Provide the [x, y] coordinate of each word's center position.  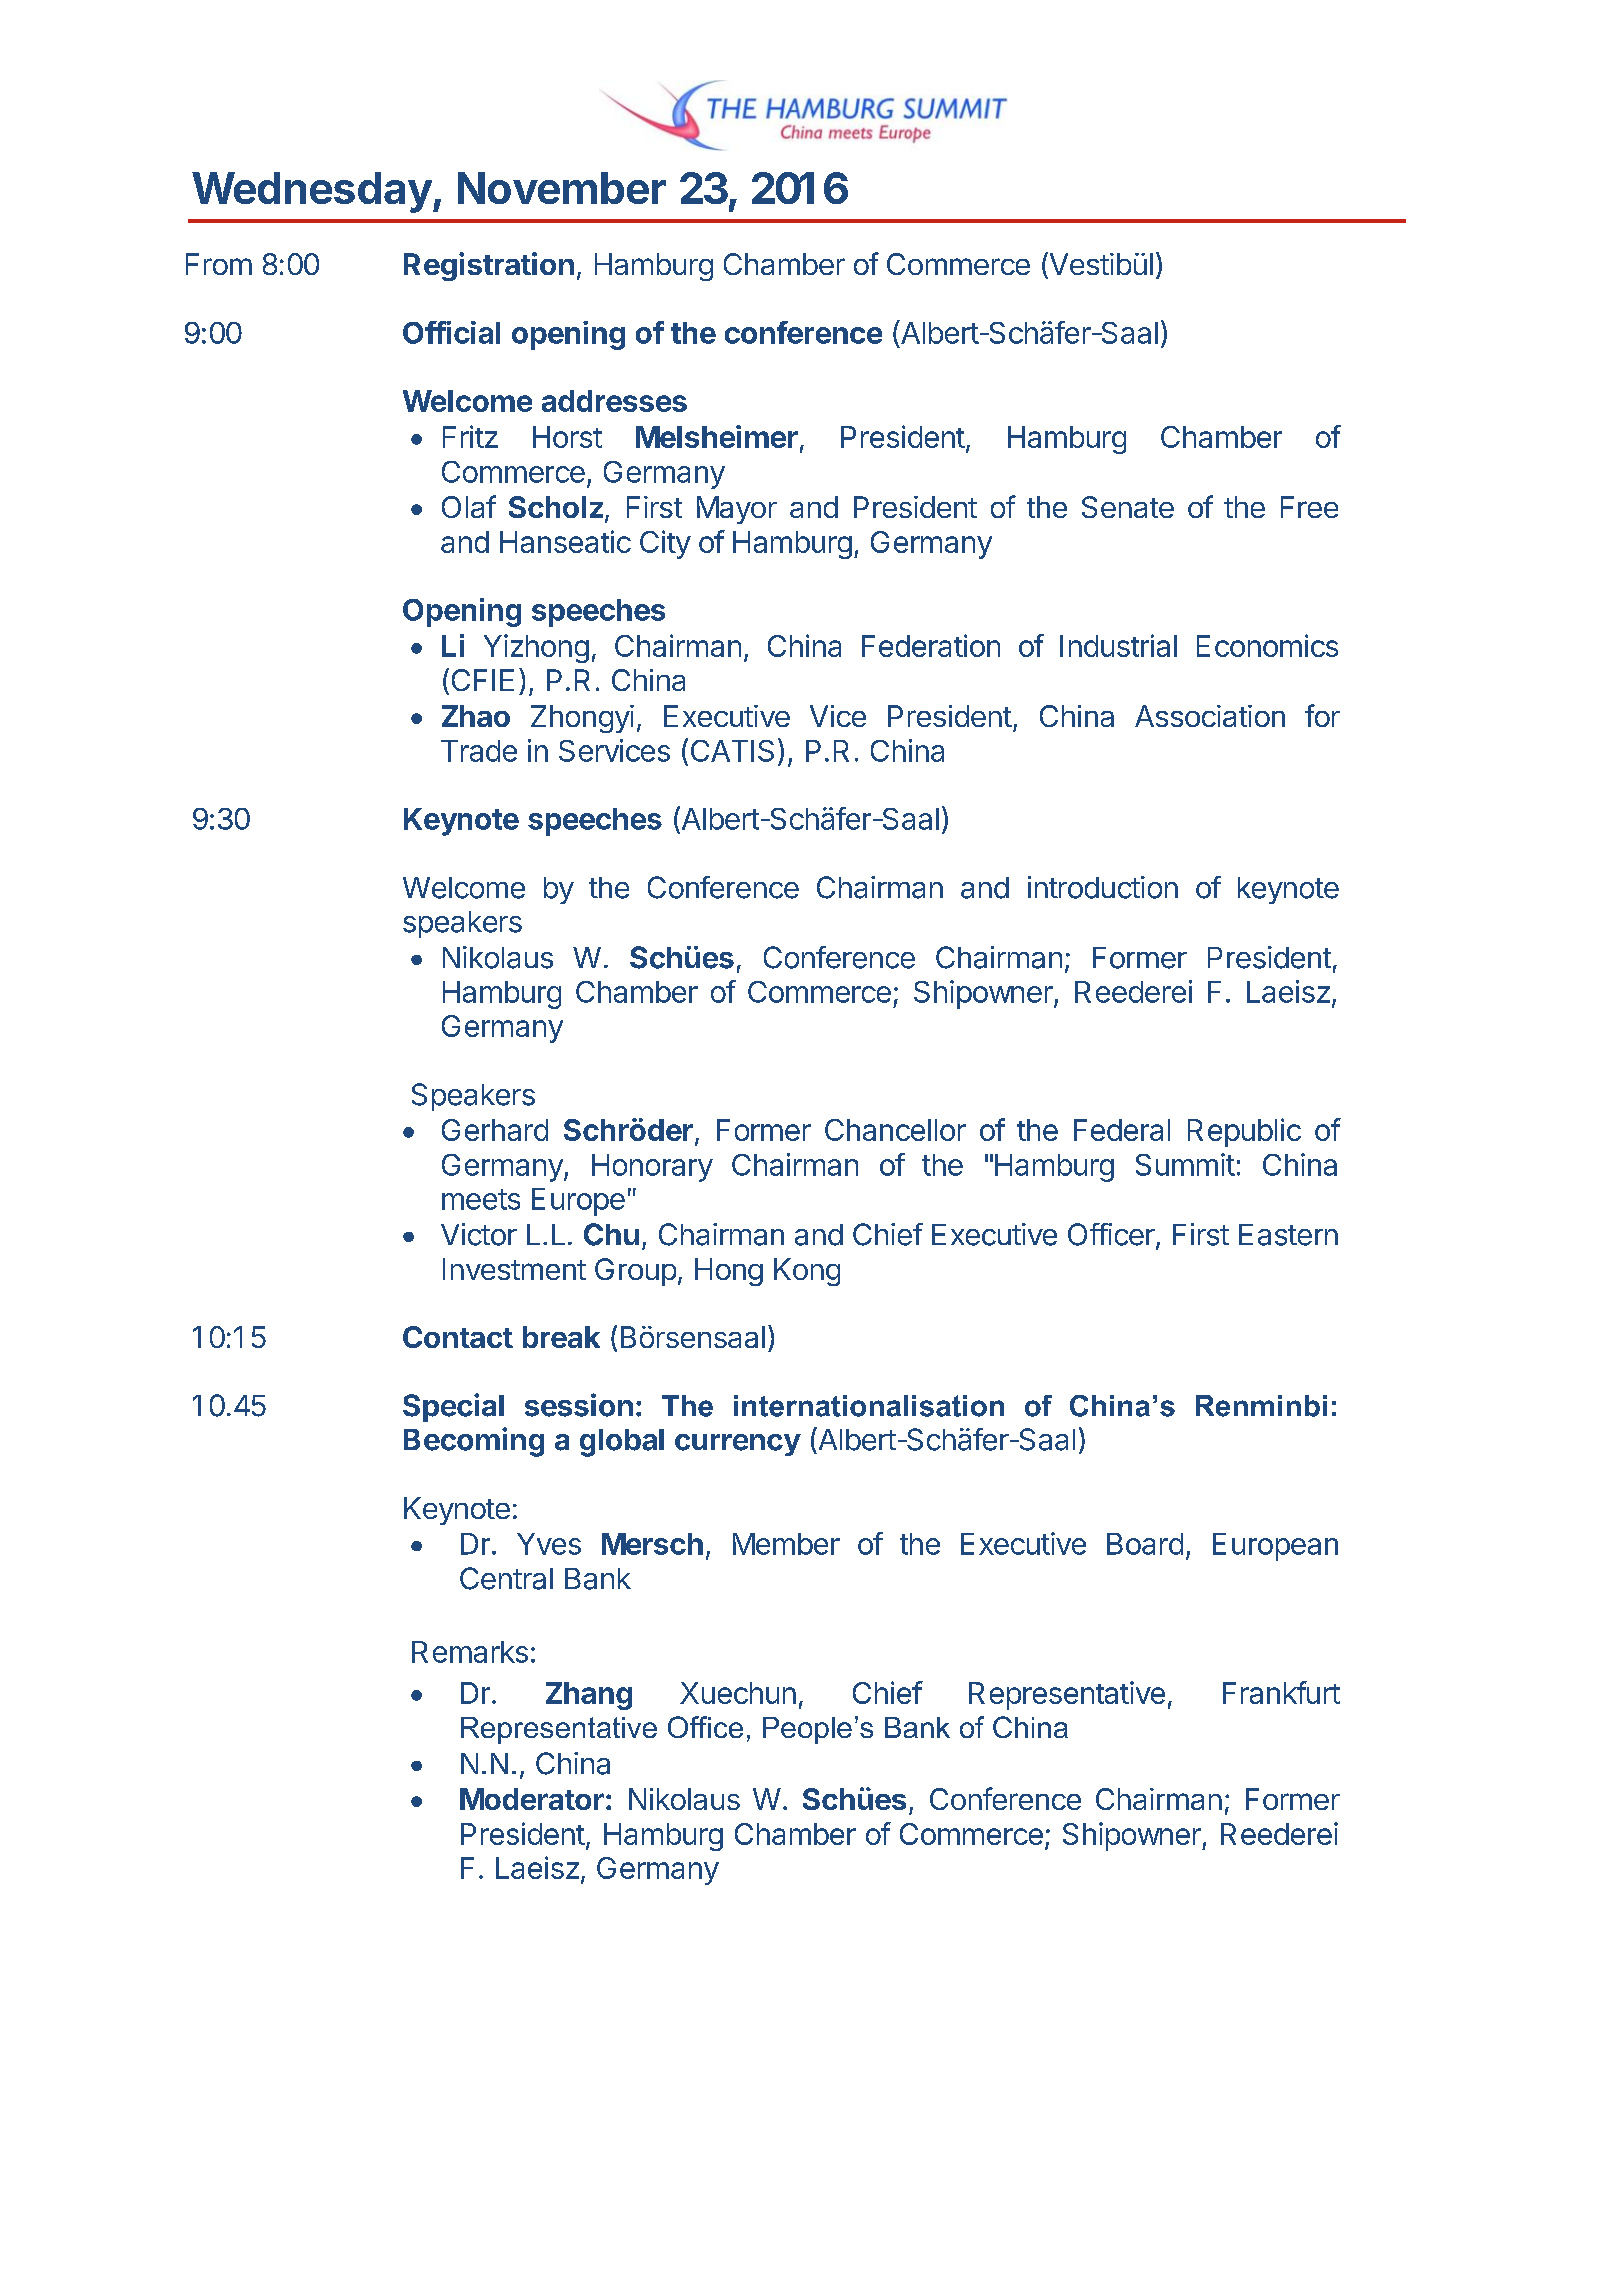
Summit [1185, 1164]
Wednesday [312, 192]
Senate [1128, 507]
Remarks [470, 1652]
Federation [931, 645]
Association [1210, 716]
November [562, 188]
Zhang [589, 1696]
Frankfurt [1281, 1692]
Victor [479, 1234]
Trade [479, 751]
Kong [807, 1272]
